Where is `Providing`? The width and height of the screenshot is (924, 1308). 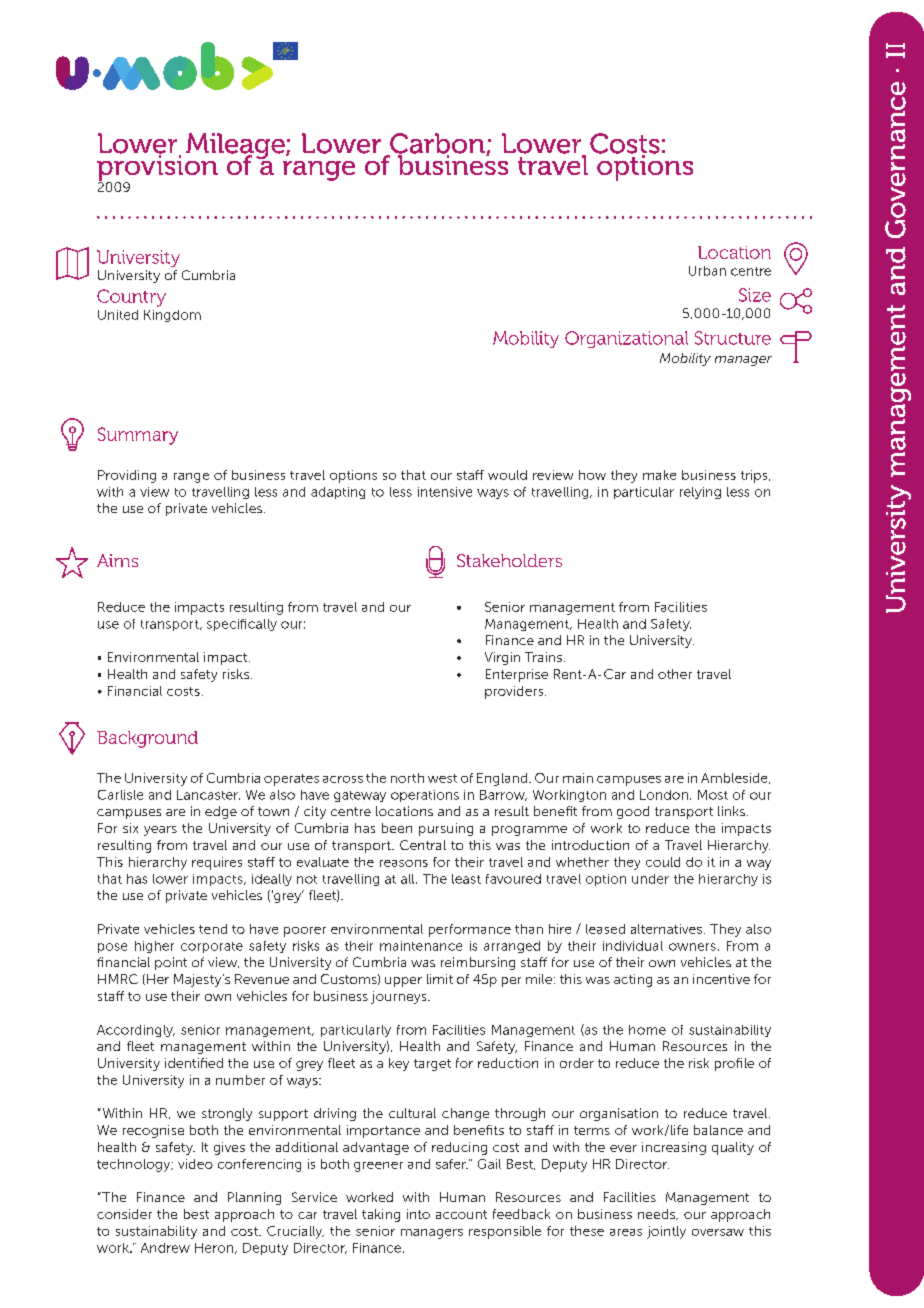 Providing is located at coordinates (127, 476).
